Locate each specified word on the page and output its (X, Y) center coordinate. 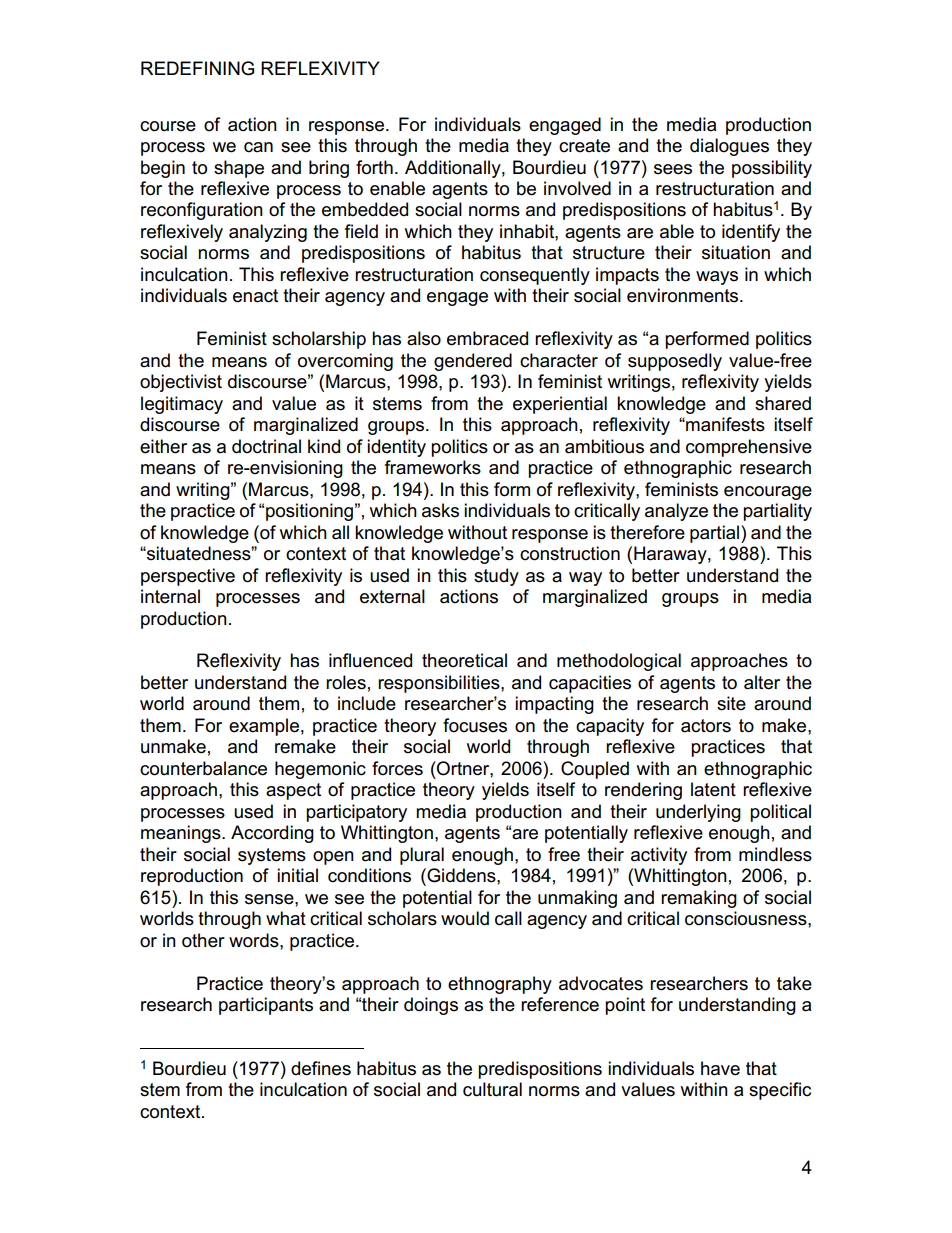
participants (266, 1006)
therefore (647, 532)
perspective (188, 577)
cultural (492, 1089)
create (584, 146)
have (720, 1068)
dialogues (729, 147)
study (496, 577)
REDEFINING (197, 68)
